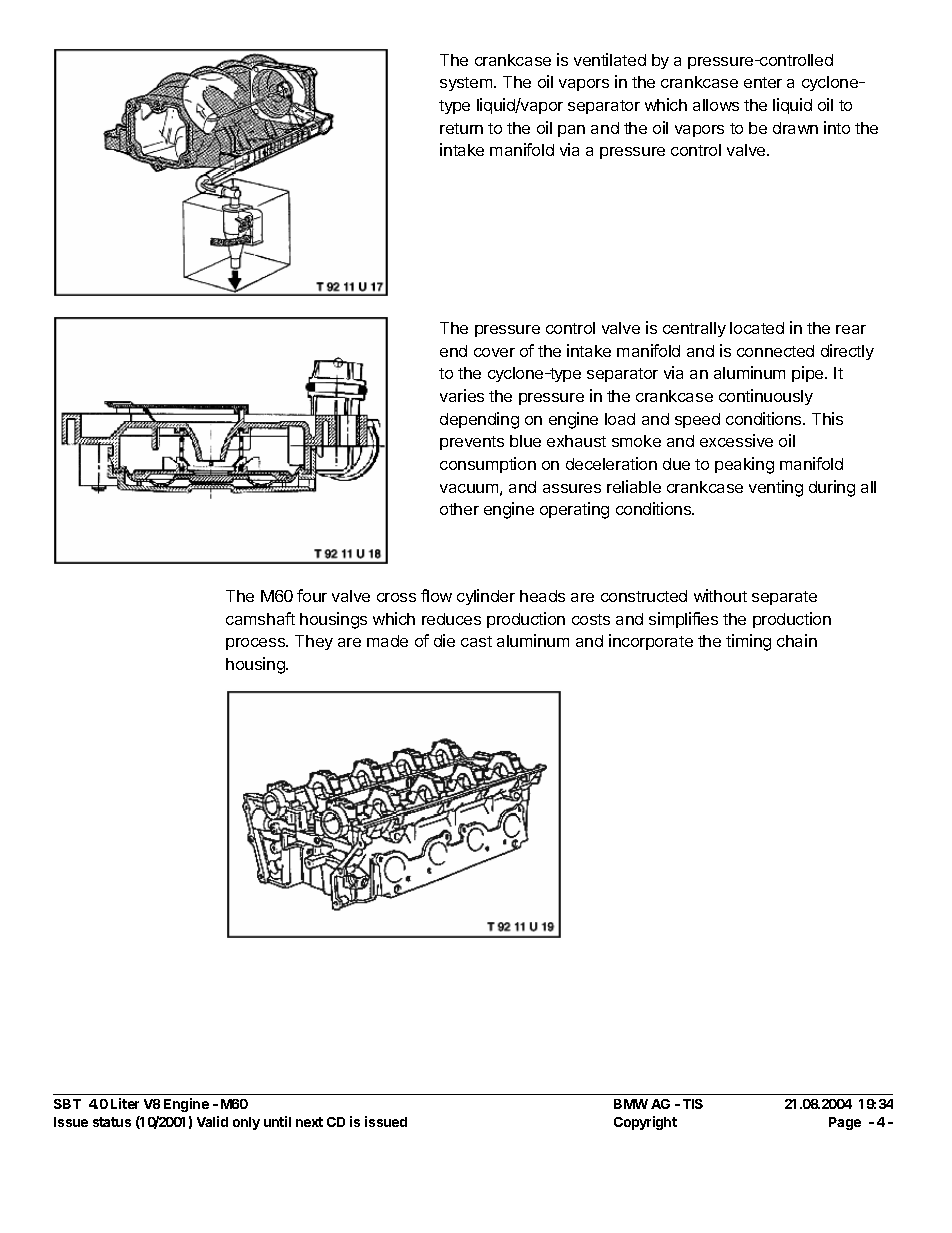 This image has height=1233, width=952. I want to click on system, so click(467, 84).
